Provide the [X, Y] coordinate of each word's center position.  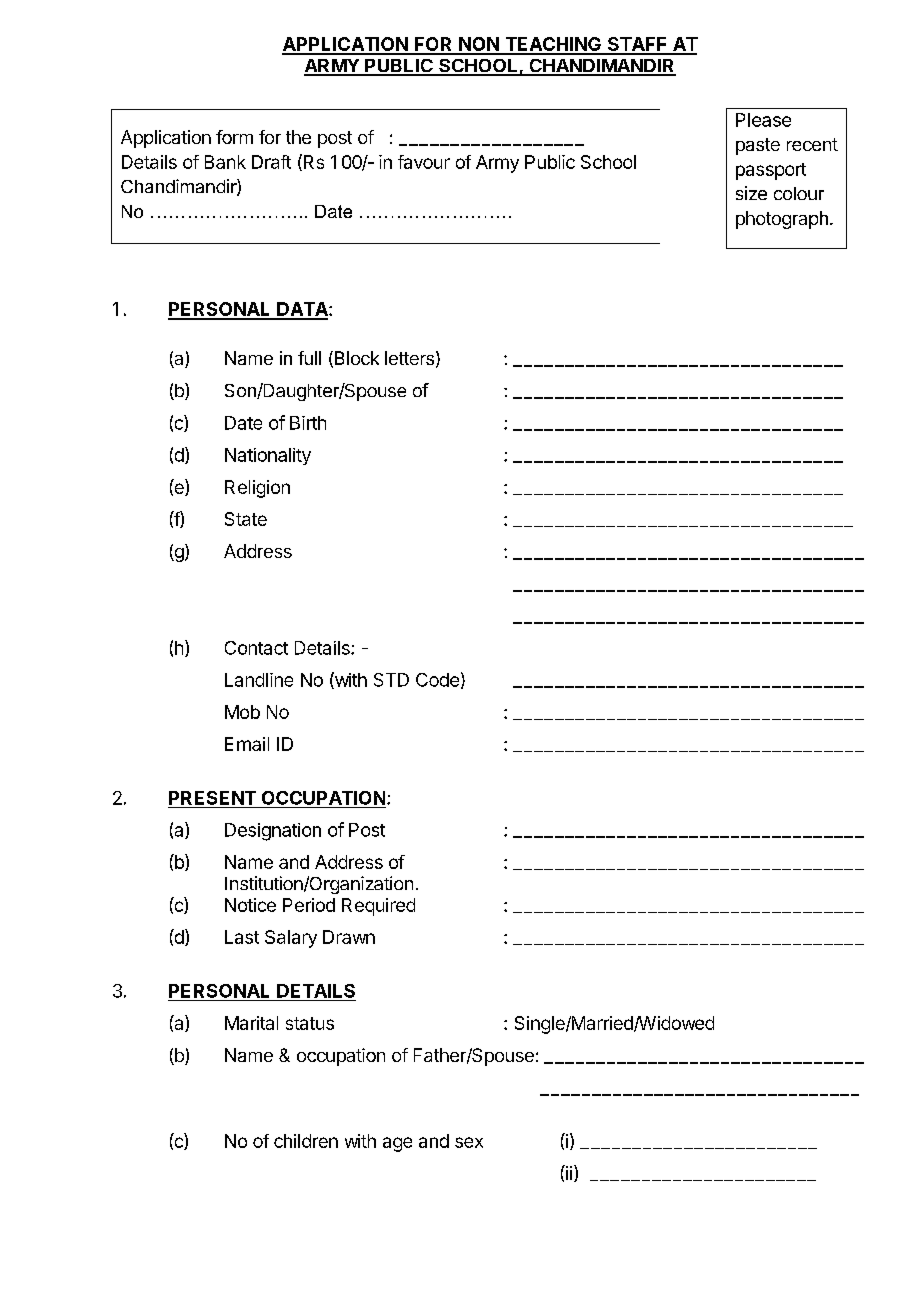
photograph [782, 220]
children [306, 1141]
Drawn [349, 937]
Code [437, 680]
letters [409, 358]
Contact [256, 648]
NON [479, 45]
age [397, 1144]
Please [763, 120]
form [234, 137]
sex [469, 1142]
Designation [273, 832]
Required [378, 907]
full [309, 358]
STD [391, 680]
